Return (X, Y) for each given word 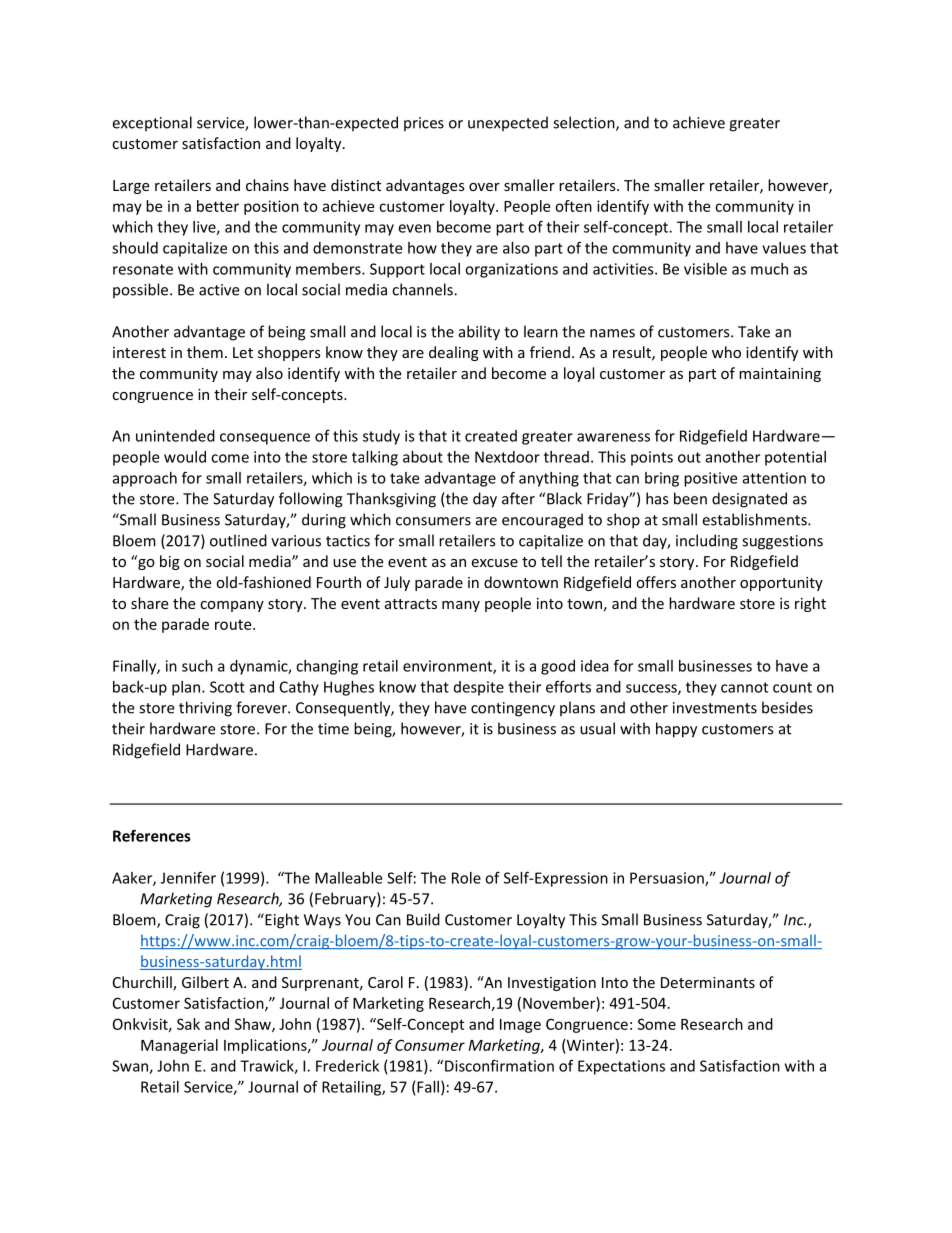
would (185, 457)
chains (267, 185)
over (484, 187)
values (784, 248)
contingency (513, 709)
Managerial (179, 1046)
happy (676, 730)
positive (710, 479)
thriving (205, 709)
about (423, 457)
